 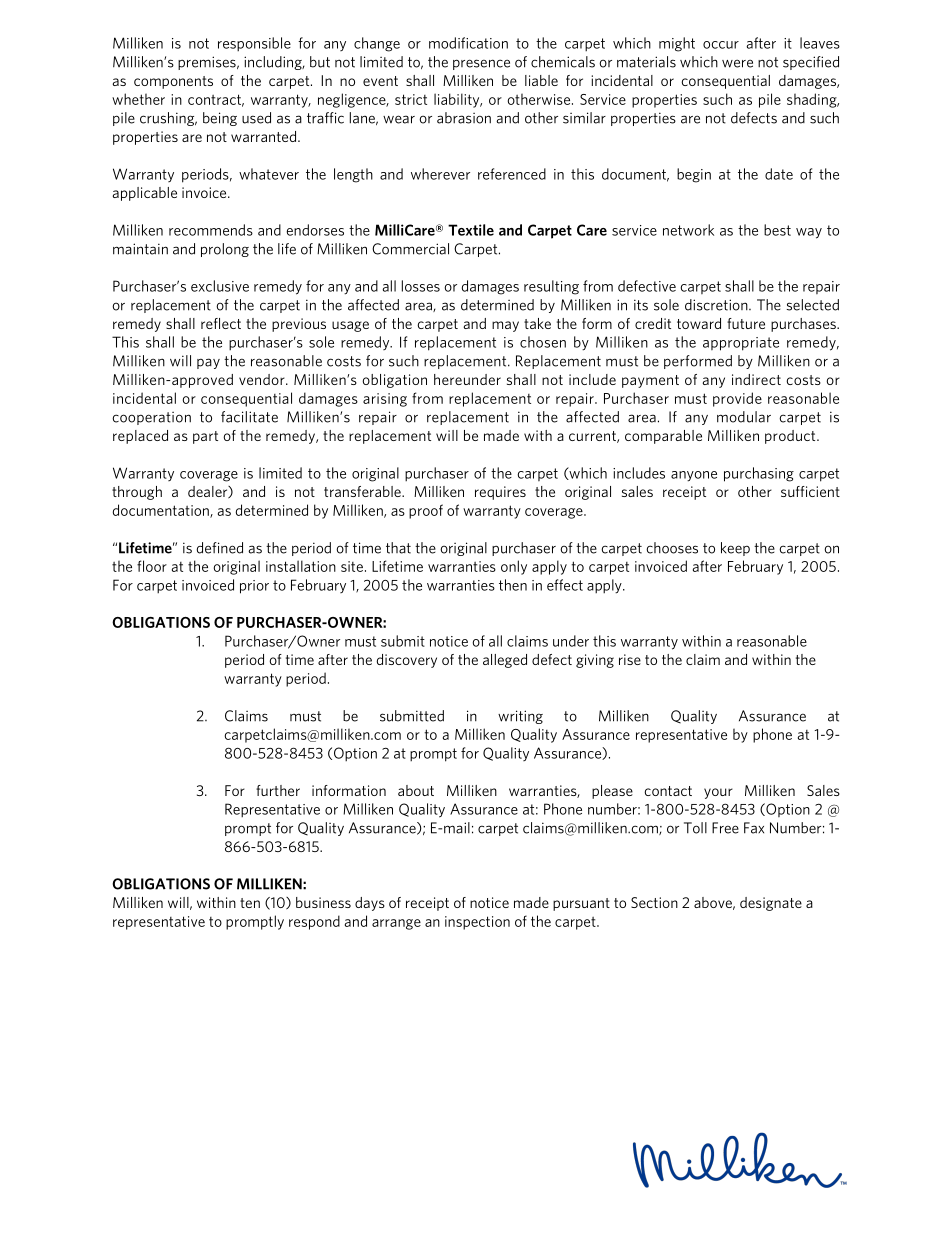 I want to click on appropriate, so click(x=741, y=344).
